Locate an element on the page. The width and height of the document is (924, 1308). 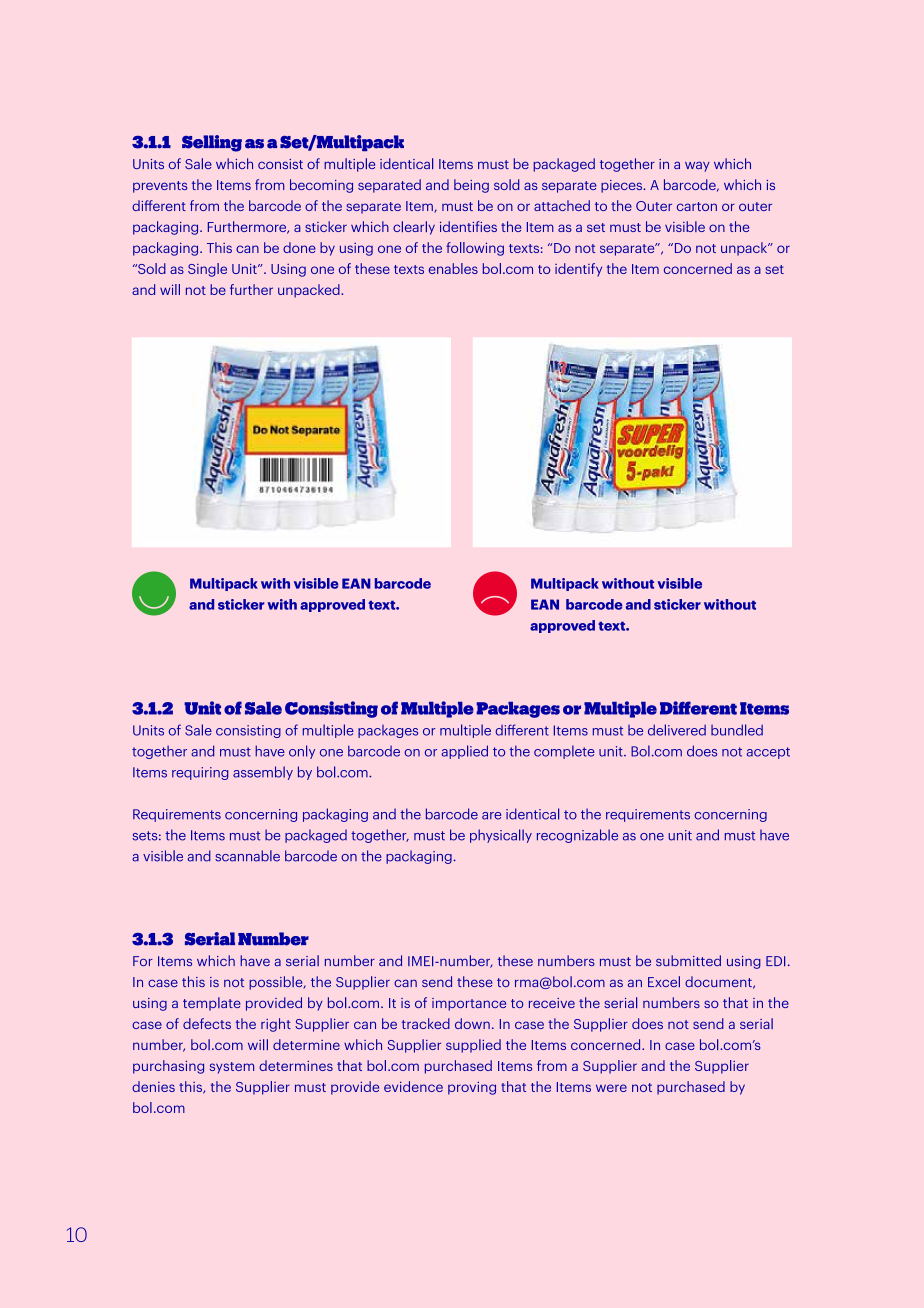
bundled is located at coordinates (737, 730).
